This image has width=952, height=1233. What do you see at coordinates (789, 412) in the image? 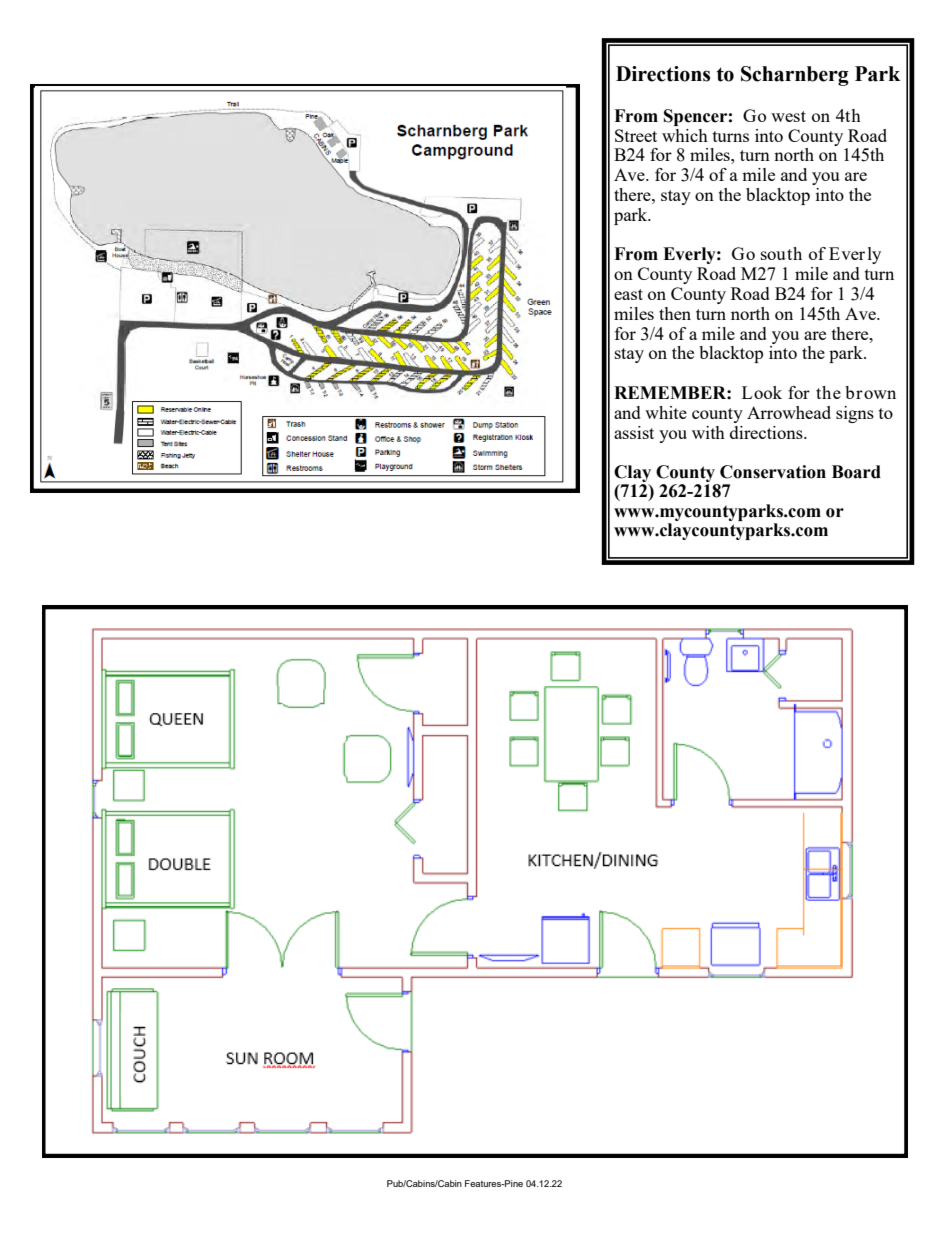
I see `Arrowhead` at bounding box center [789, 412].
